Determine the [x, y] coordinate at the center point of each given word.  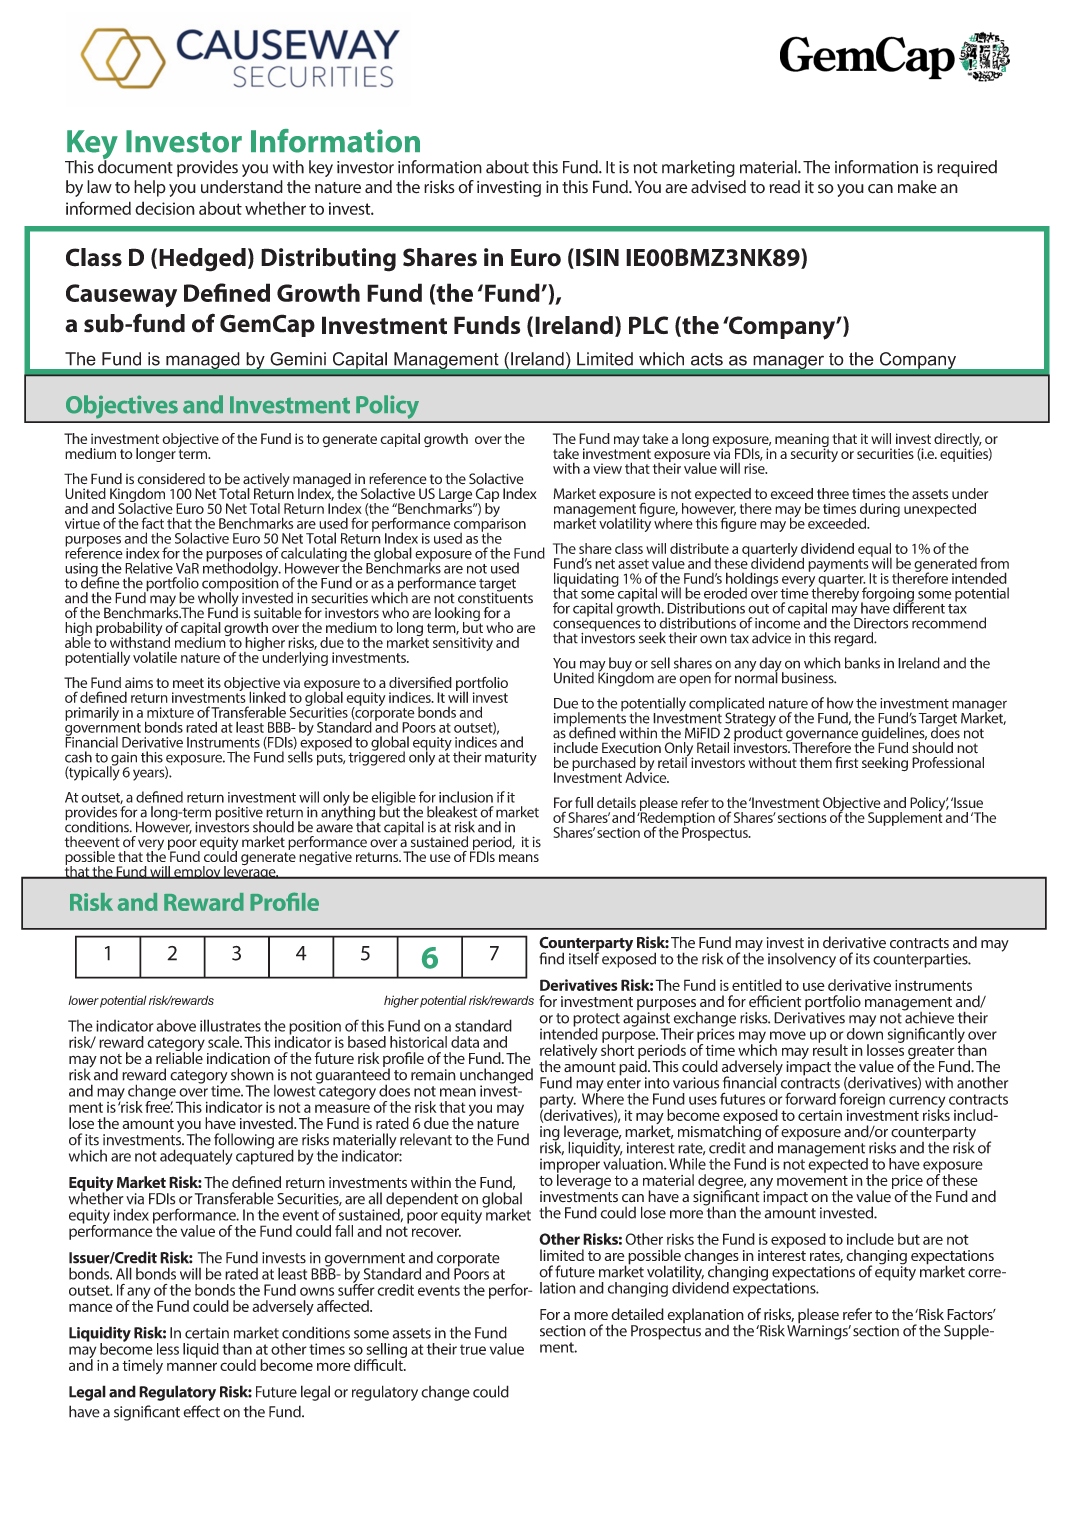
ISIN [597, 257]
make [917, 187]
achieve [928, 1016]
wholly [218, 599]
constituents [495, 597]
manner [192, 1366]
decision [165, 208]
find [551, 958]
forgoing [887, 595]
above [176, 1025]
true [473, 1349]
